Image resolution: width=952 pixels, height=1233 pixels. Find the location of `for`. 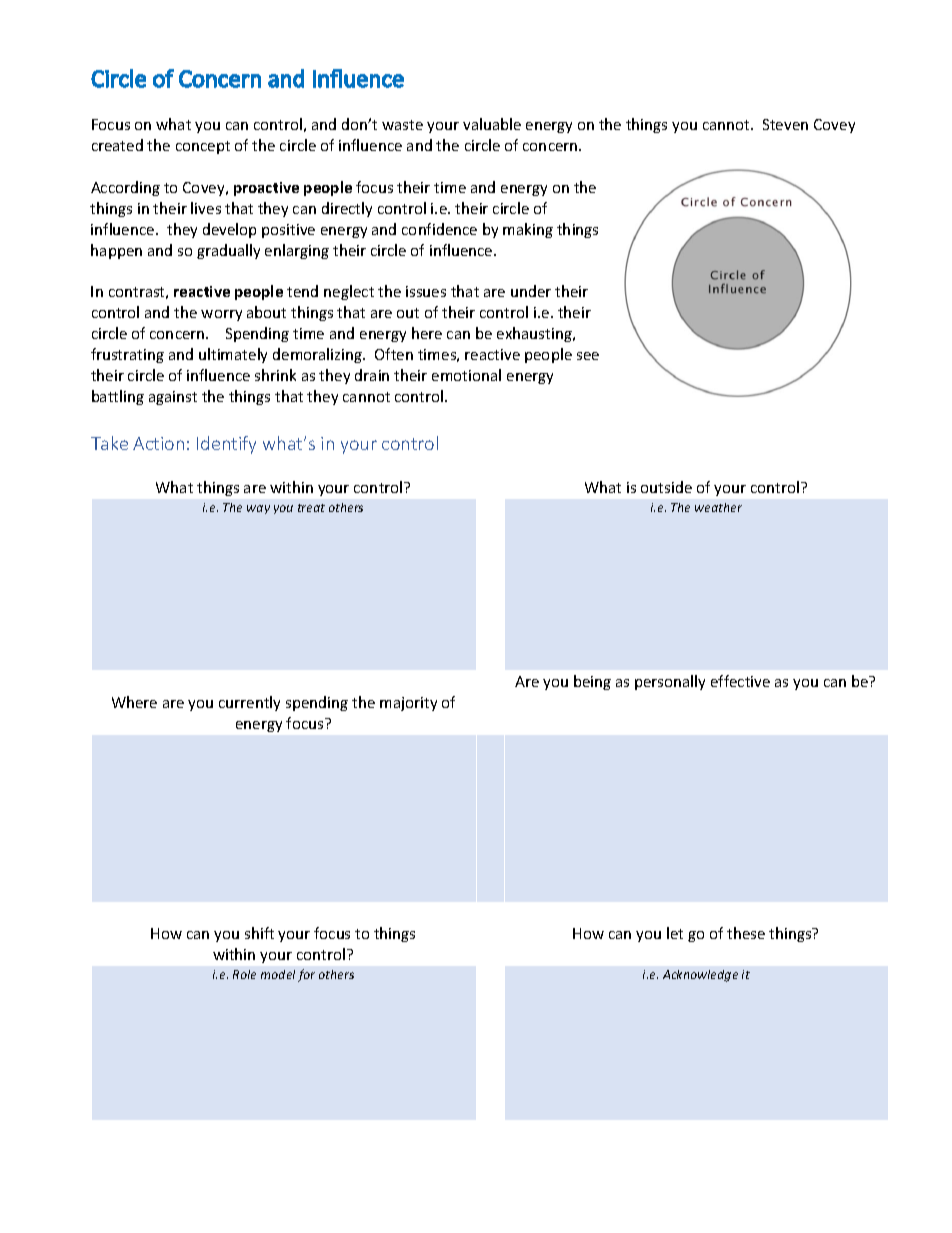

for is located at coordinates (306, 975).
